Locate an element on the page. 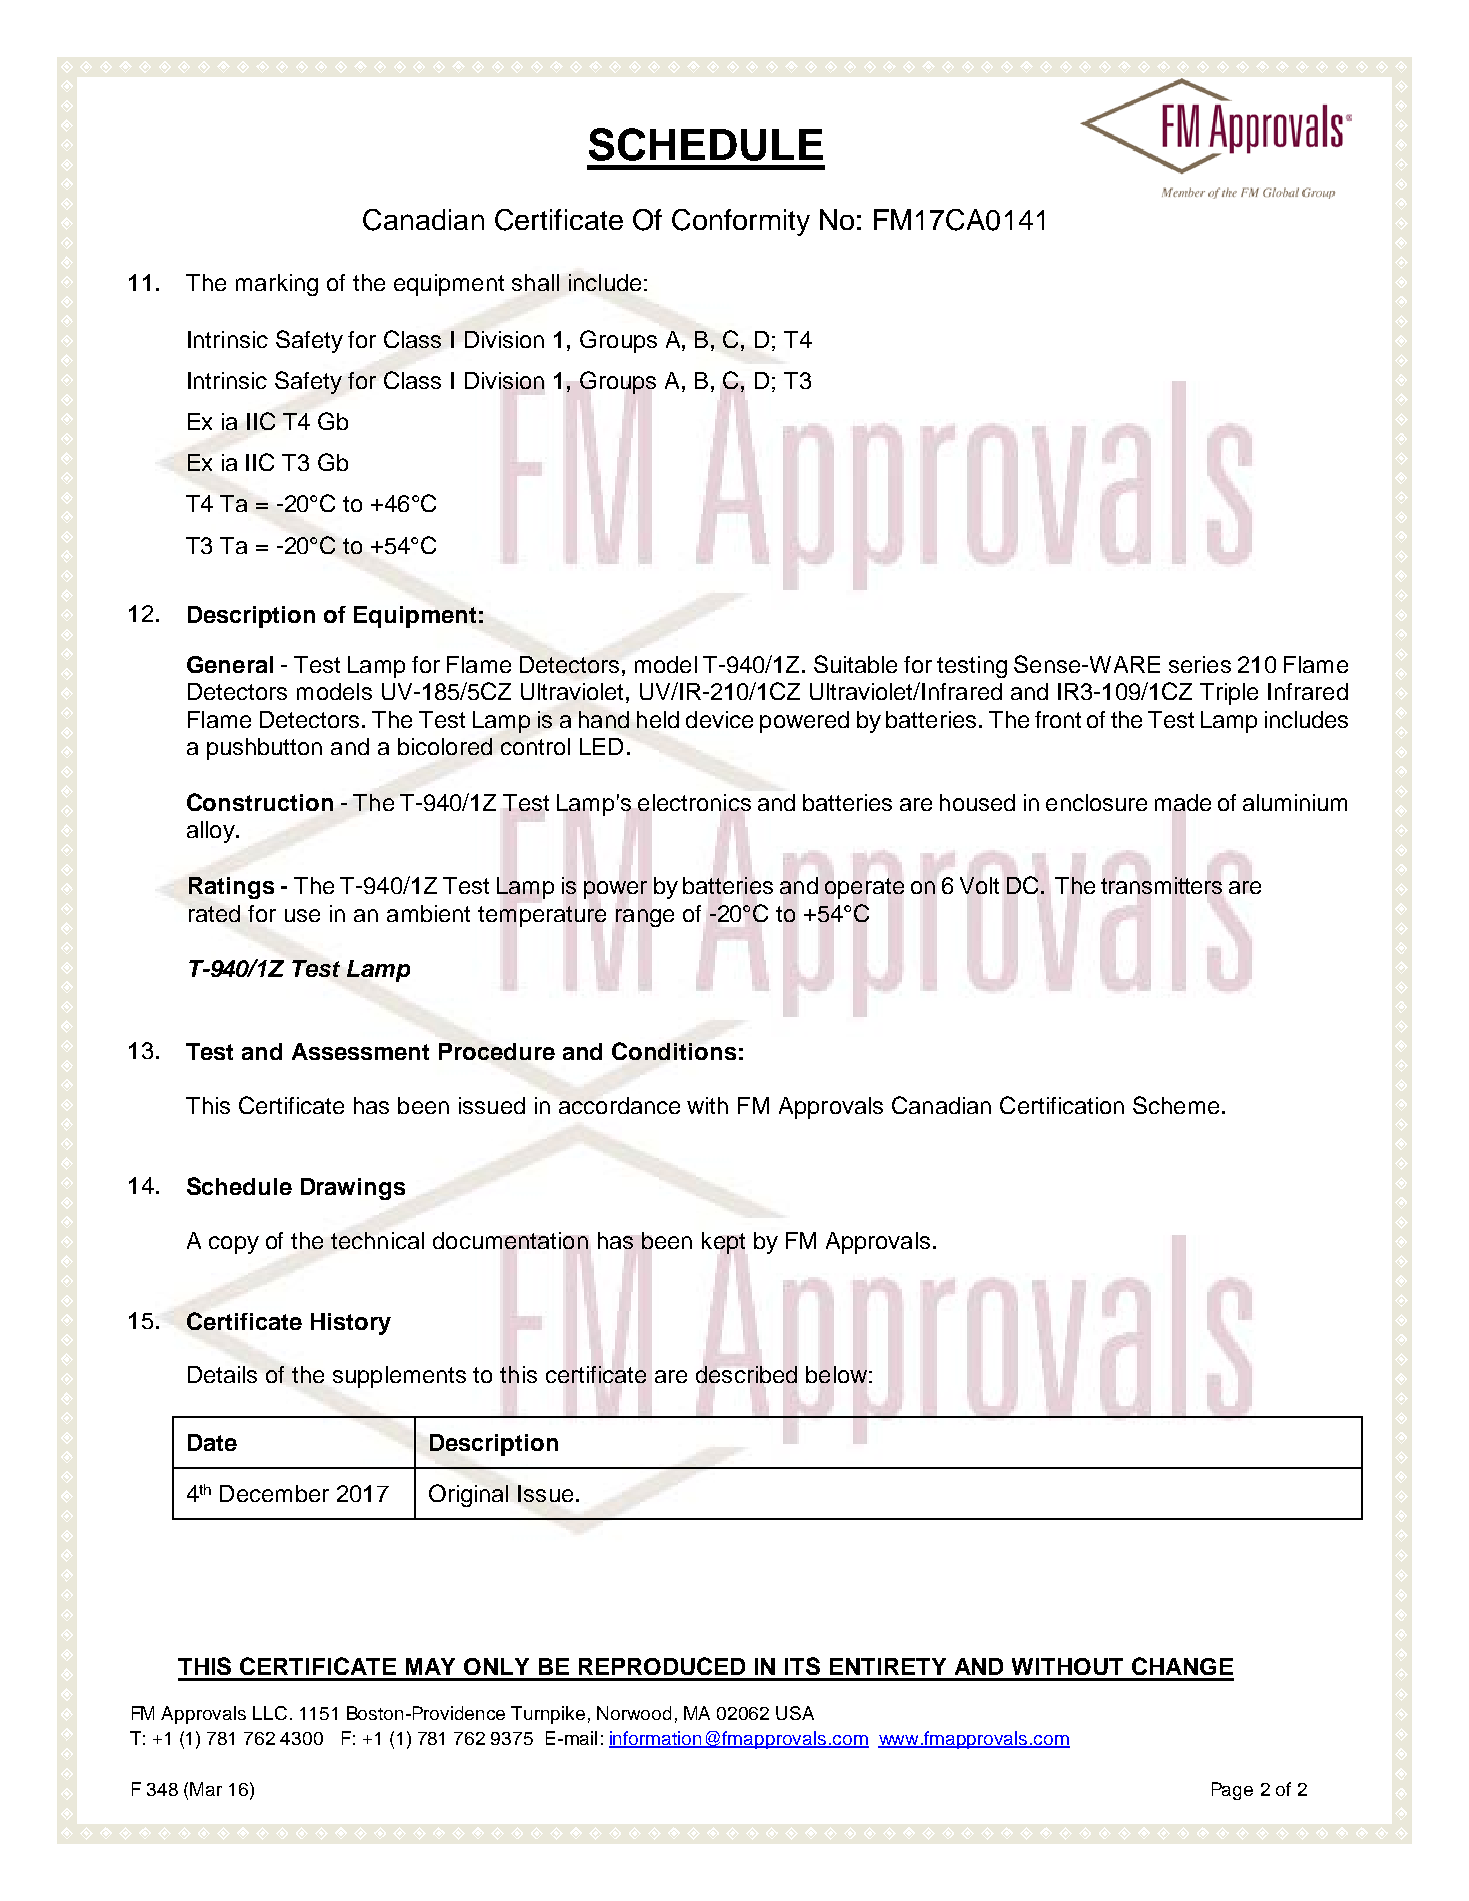 The width and height of the page is (1469, 1901). Conformity is located at coordinates (741, 222).
